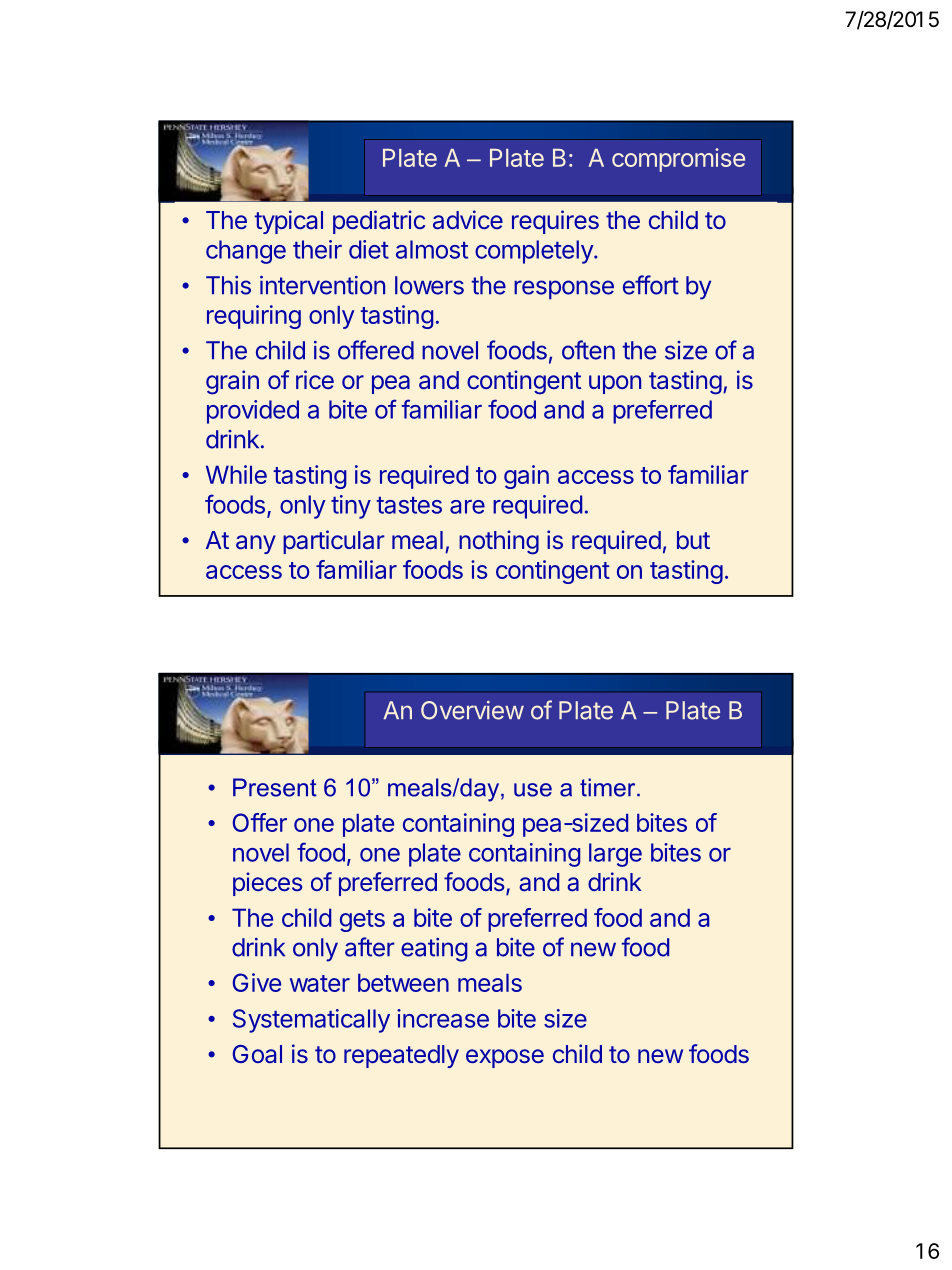 Image resolution: width=952 pixels, height=1270 pixels. Describe the element at coordinates (311, 1021) in the page. I see `Systematically` at that location.
